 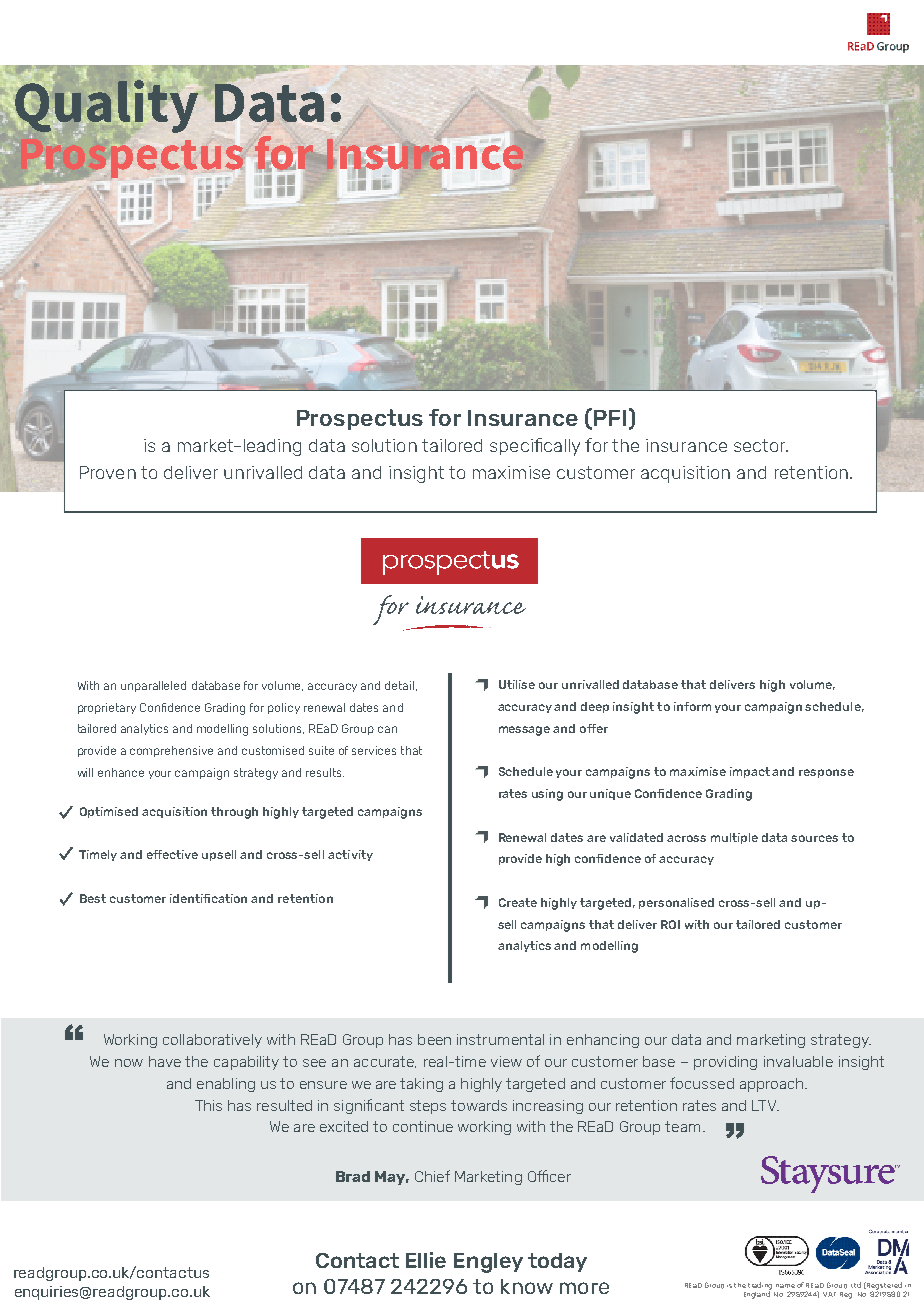 What do you see at coordinates (108, 472) in the image?
I see `Proven` at bounding box center [108, 472].
